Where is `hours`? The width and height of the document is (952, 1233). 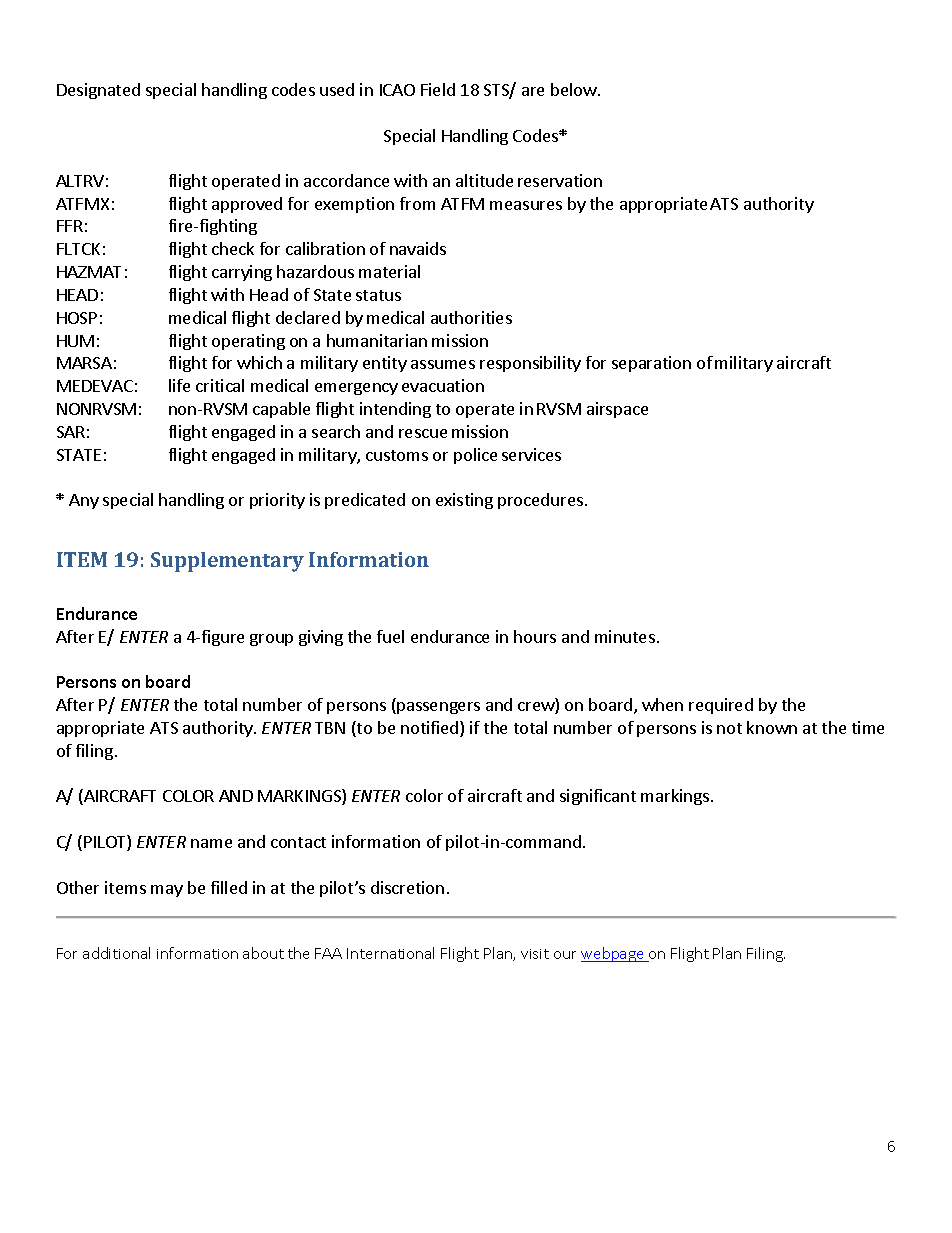 hours is located at coordinates (535, 636).
